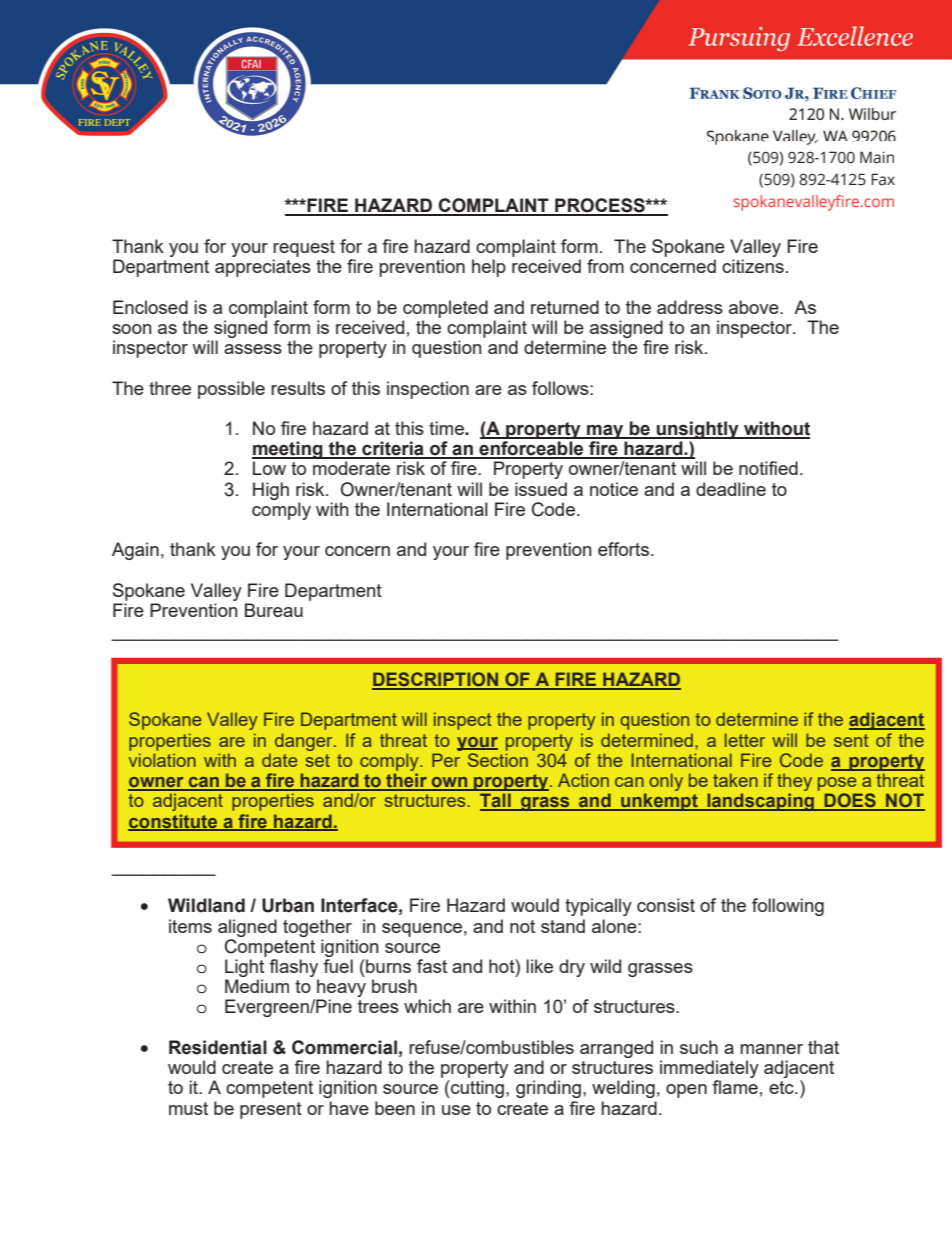 Image resolution: width=952 pixels, height=1233 pixels. I want to click on request, so click(304, 248).
